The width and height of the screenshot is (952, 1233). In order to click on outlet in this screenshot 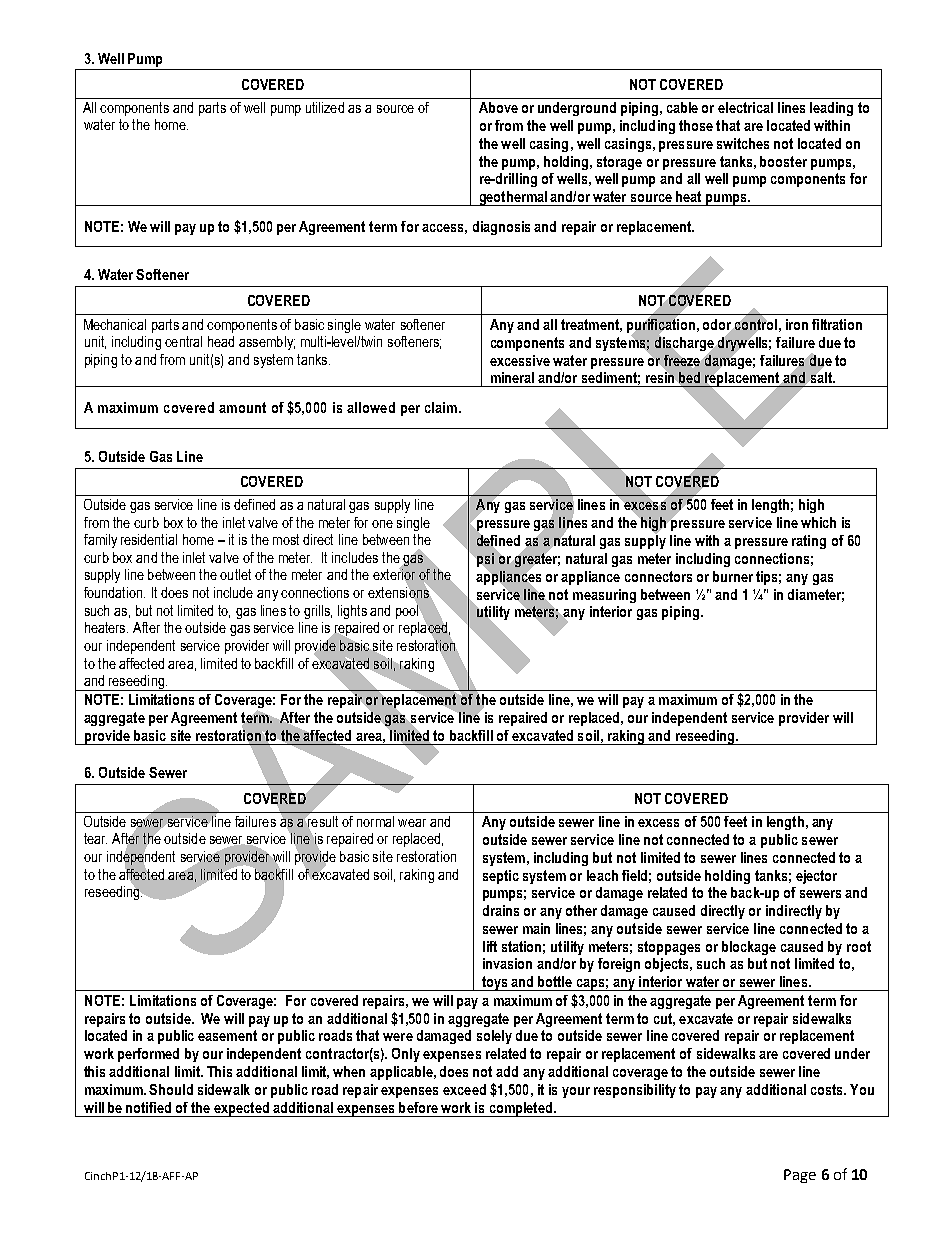, I will do `click(235, 574)`.
